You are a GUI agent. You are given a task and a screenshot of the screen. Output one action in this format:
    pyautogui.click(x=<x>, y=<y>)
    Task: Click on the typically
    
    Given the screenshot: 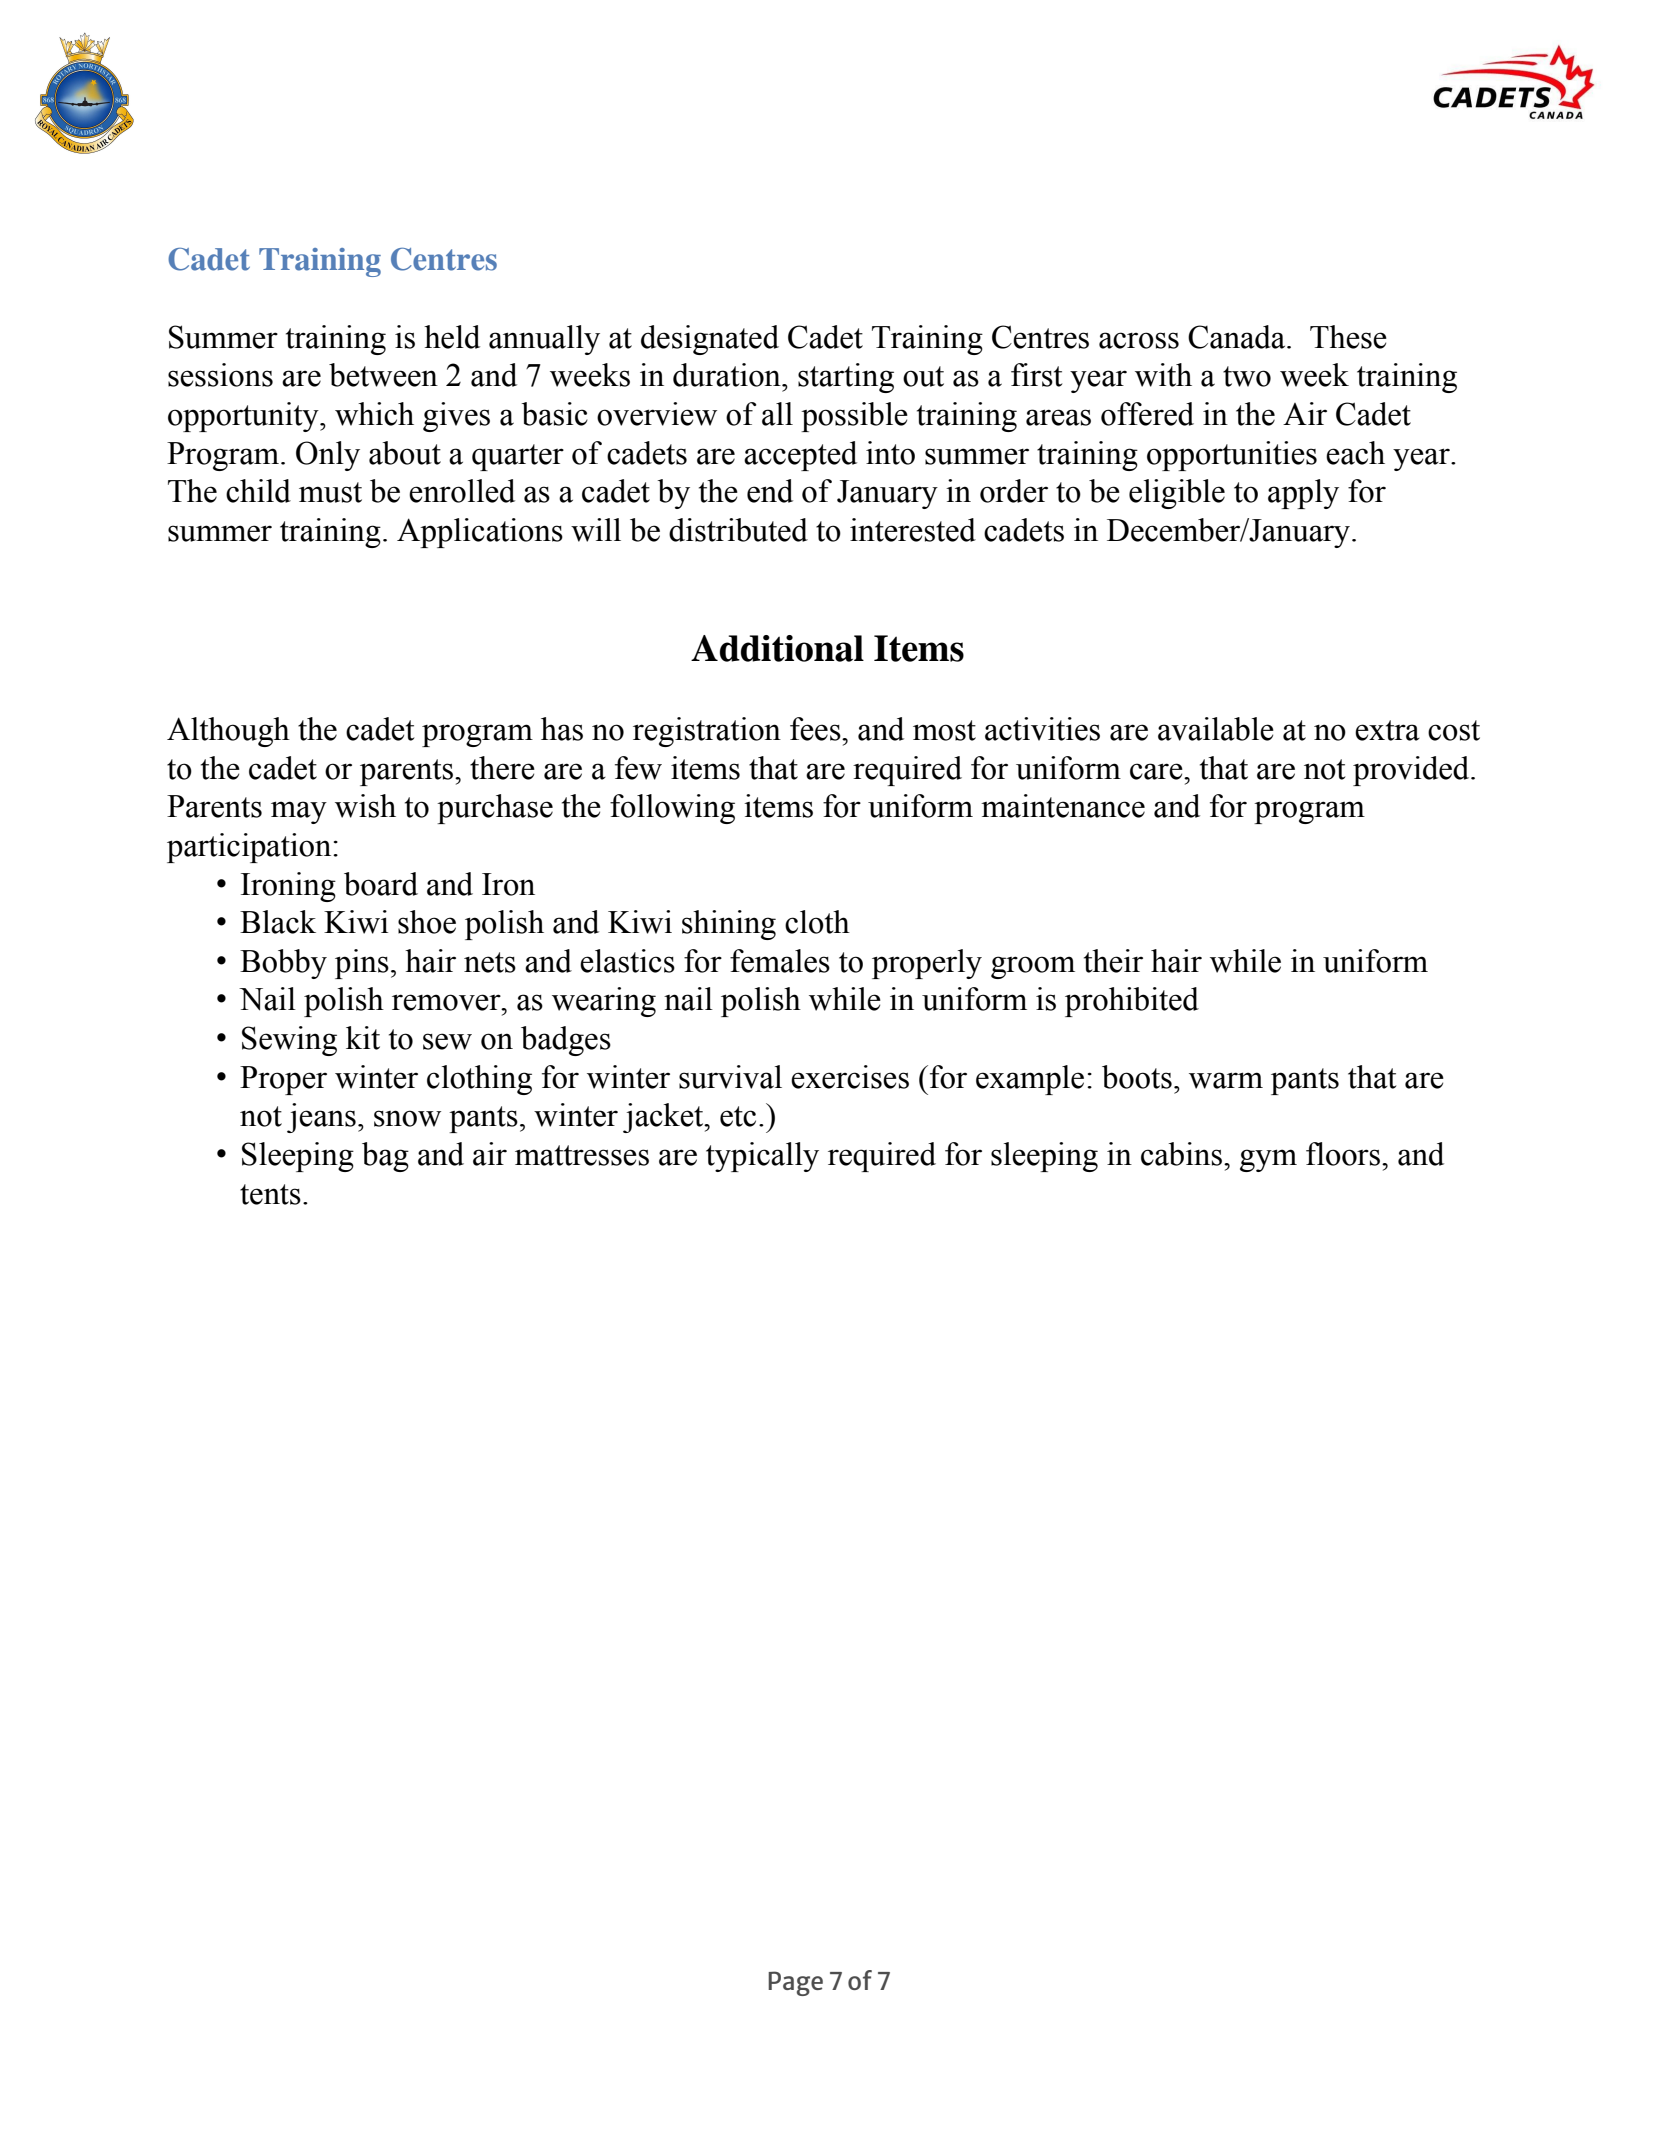 What is the action you would take?
    pyautogui.click(x=762, y=1157)
